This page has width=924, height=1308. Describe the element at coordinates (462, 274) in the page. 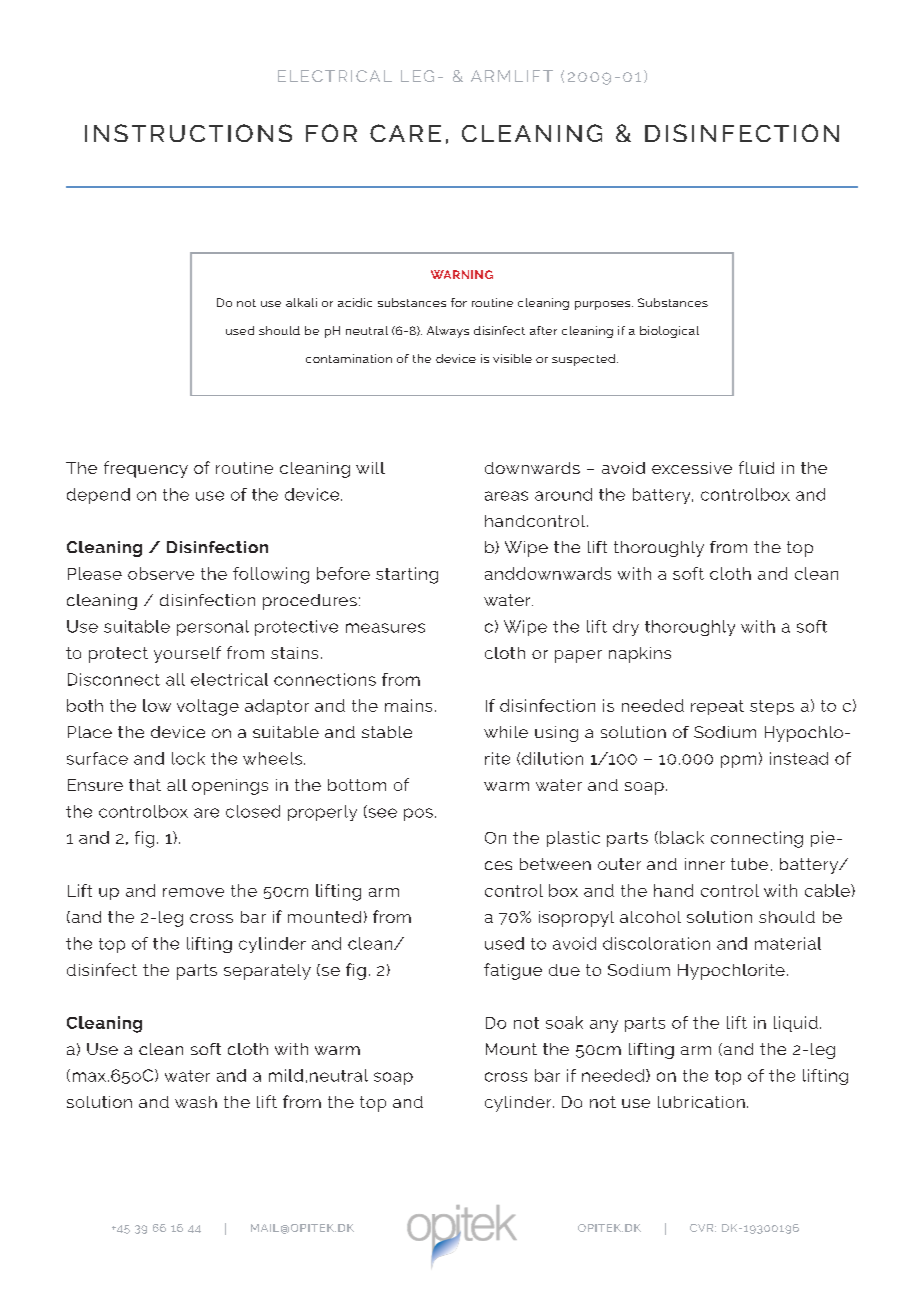

I see `WARNING` at that location.
